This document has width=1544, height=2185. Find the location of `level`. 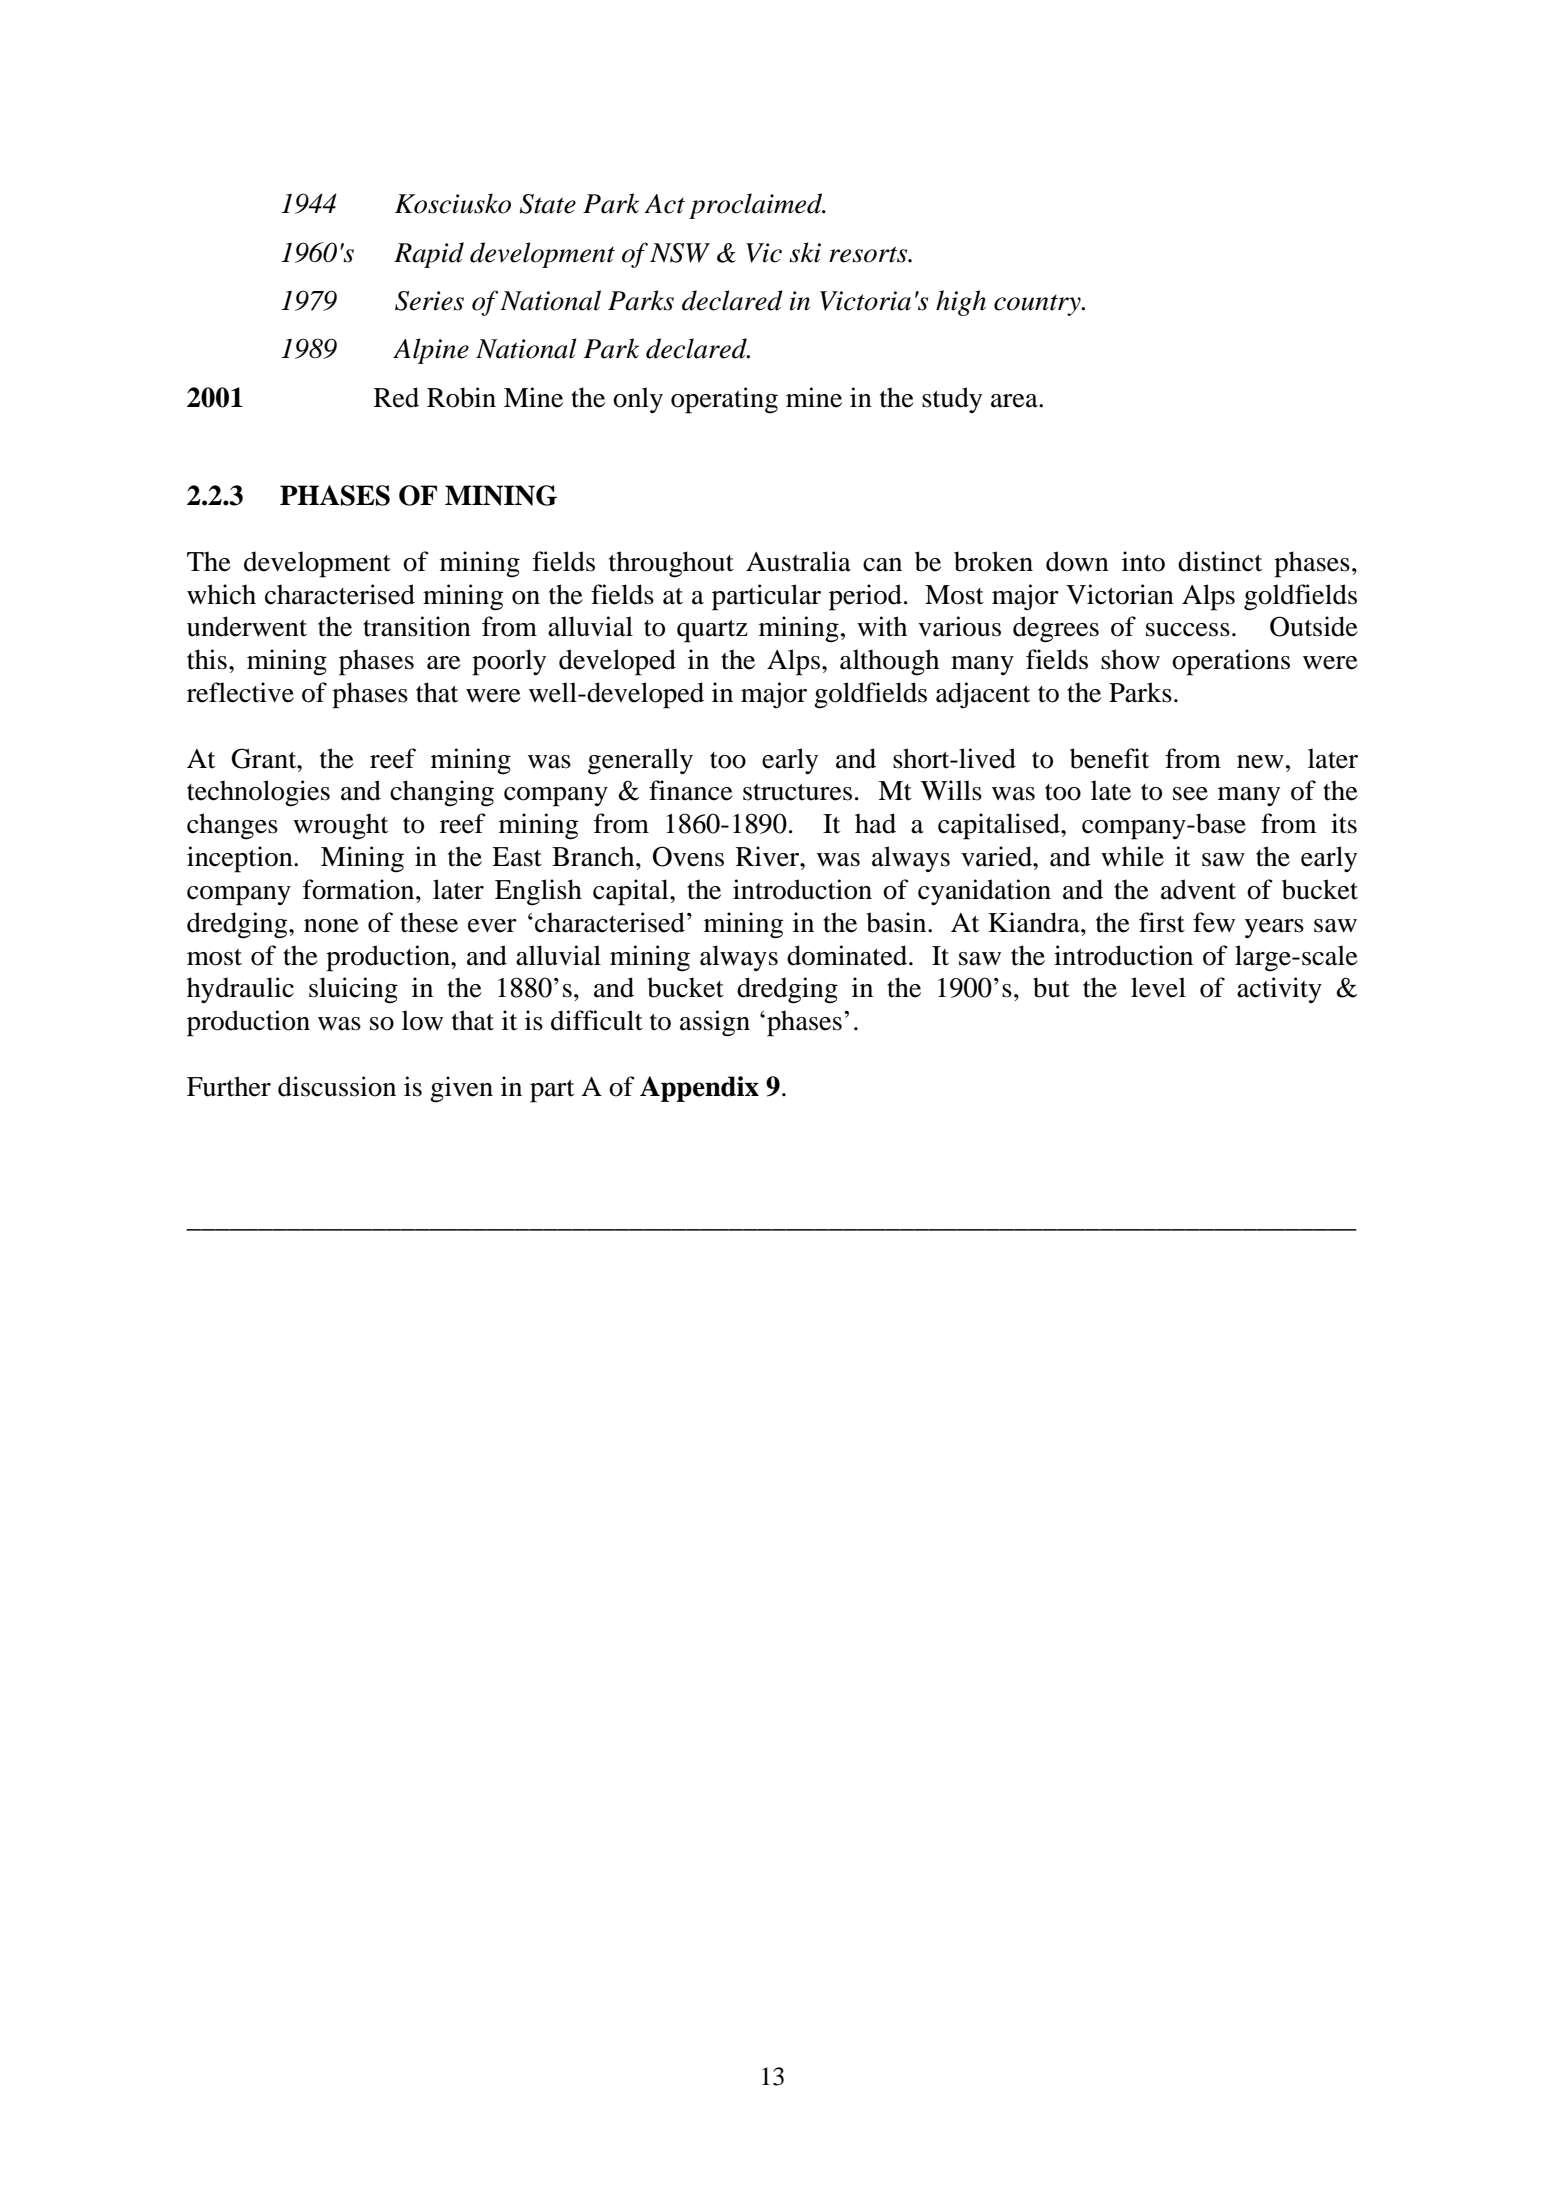

level is located at coordinates (1158, 987).
